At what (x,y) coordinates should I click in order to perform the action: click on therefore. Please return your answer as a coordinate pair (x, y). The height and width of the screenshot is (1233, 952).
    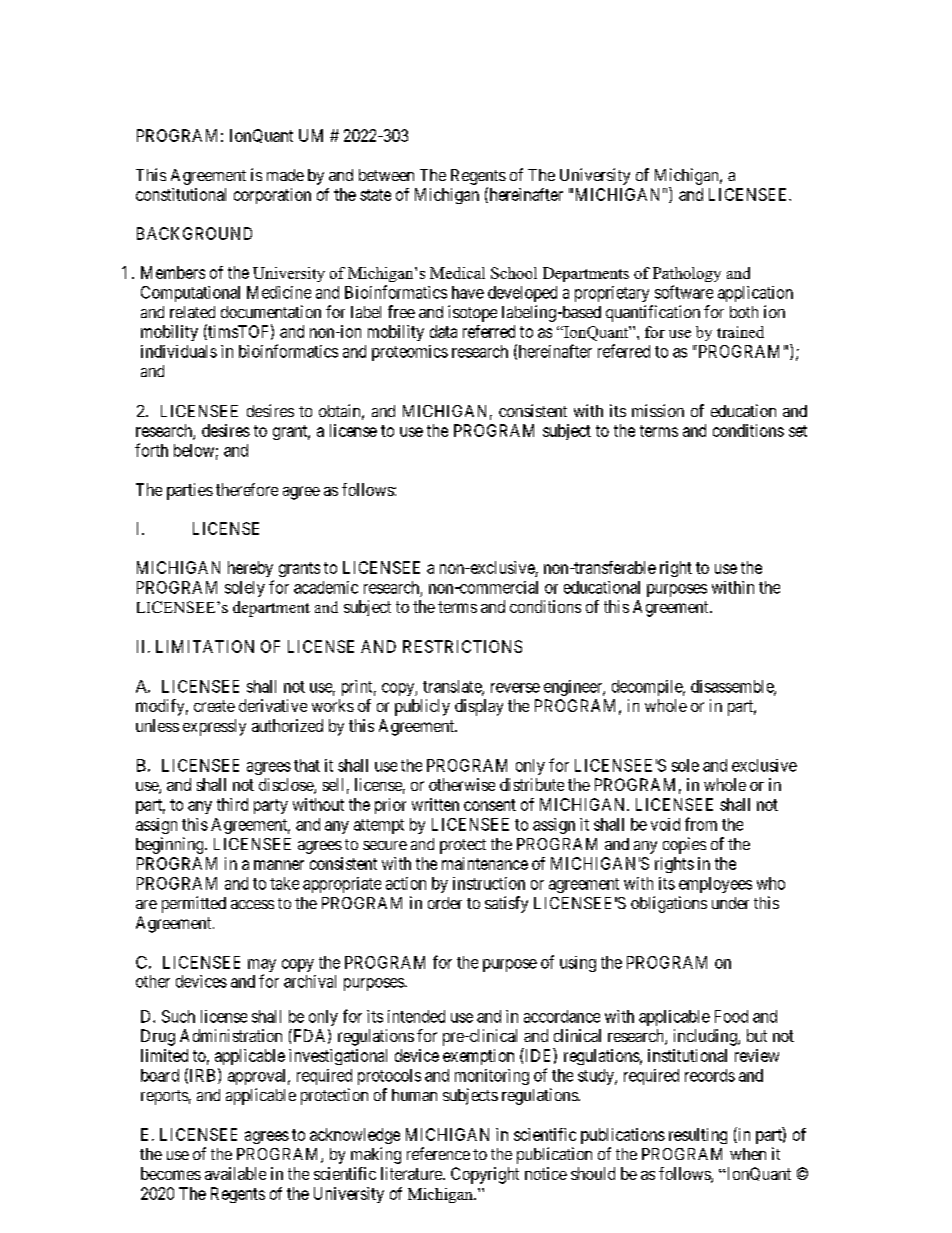
    Looking at the image, I should click on (247, 489).
